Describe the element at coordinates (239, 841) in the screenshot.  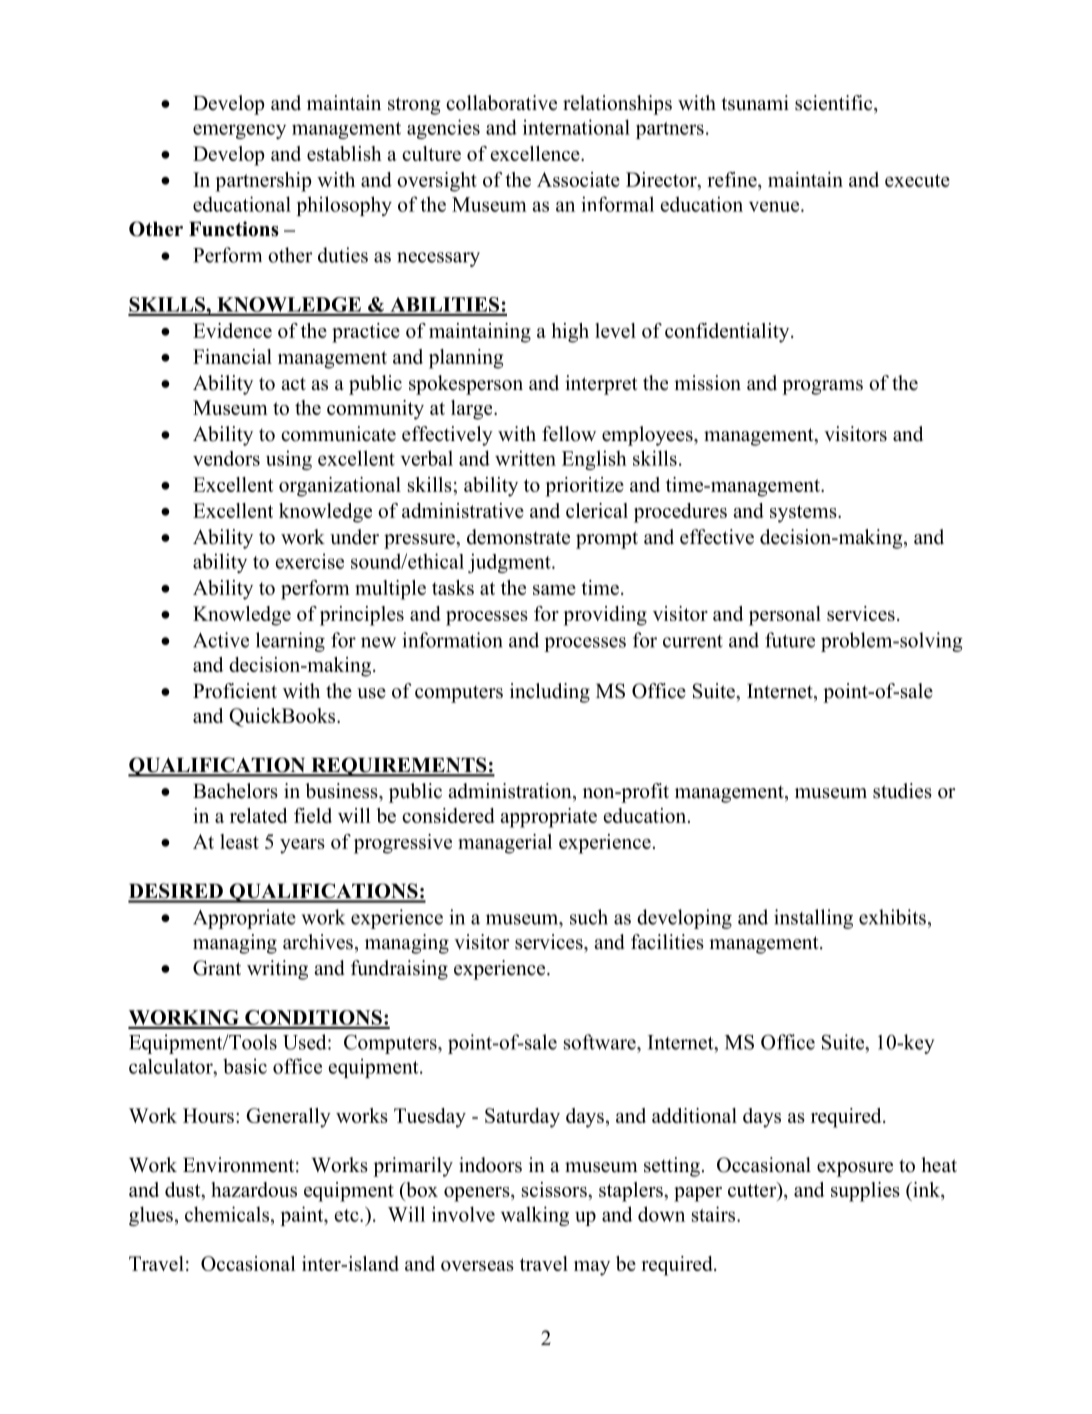
I see `least` at that location.
